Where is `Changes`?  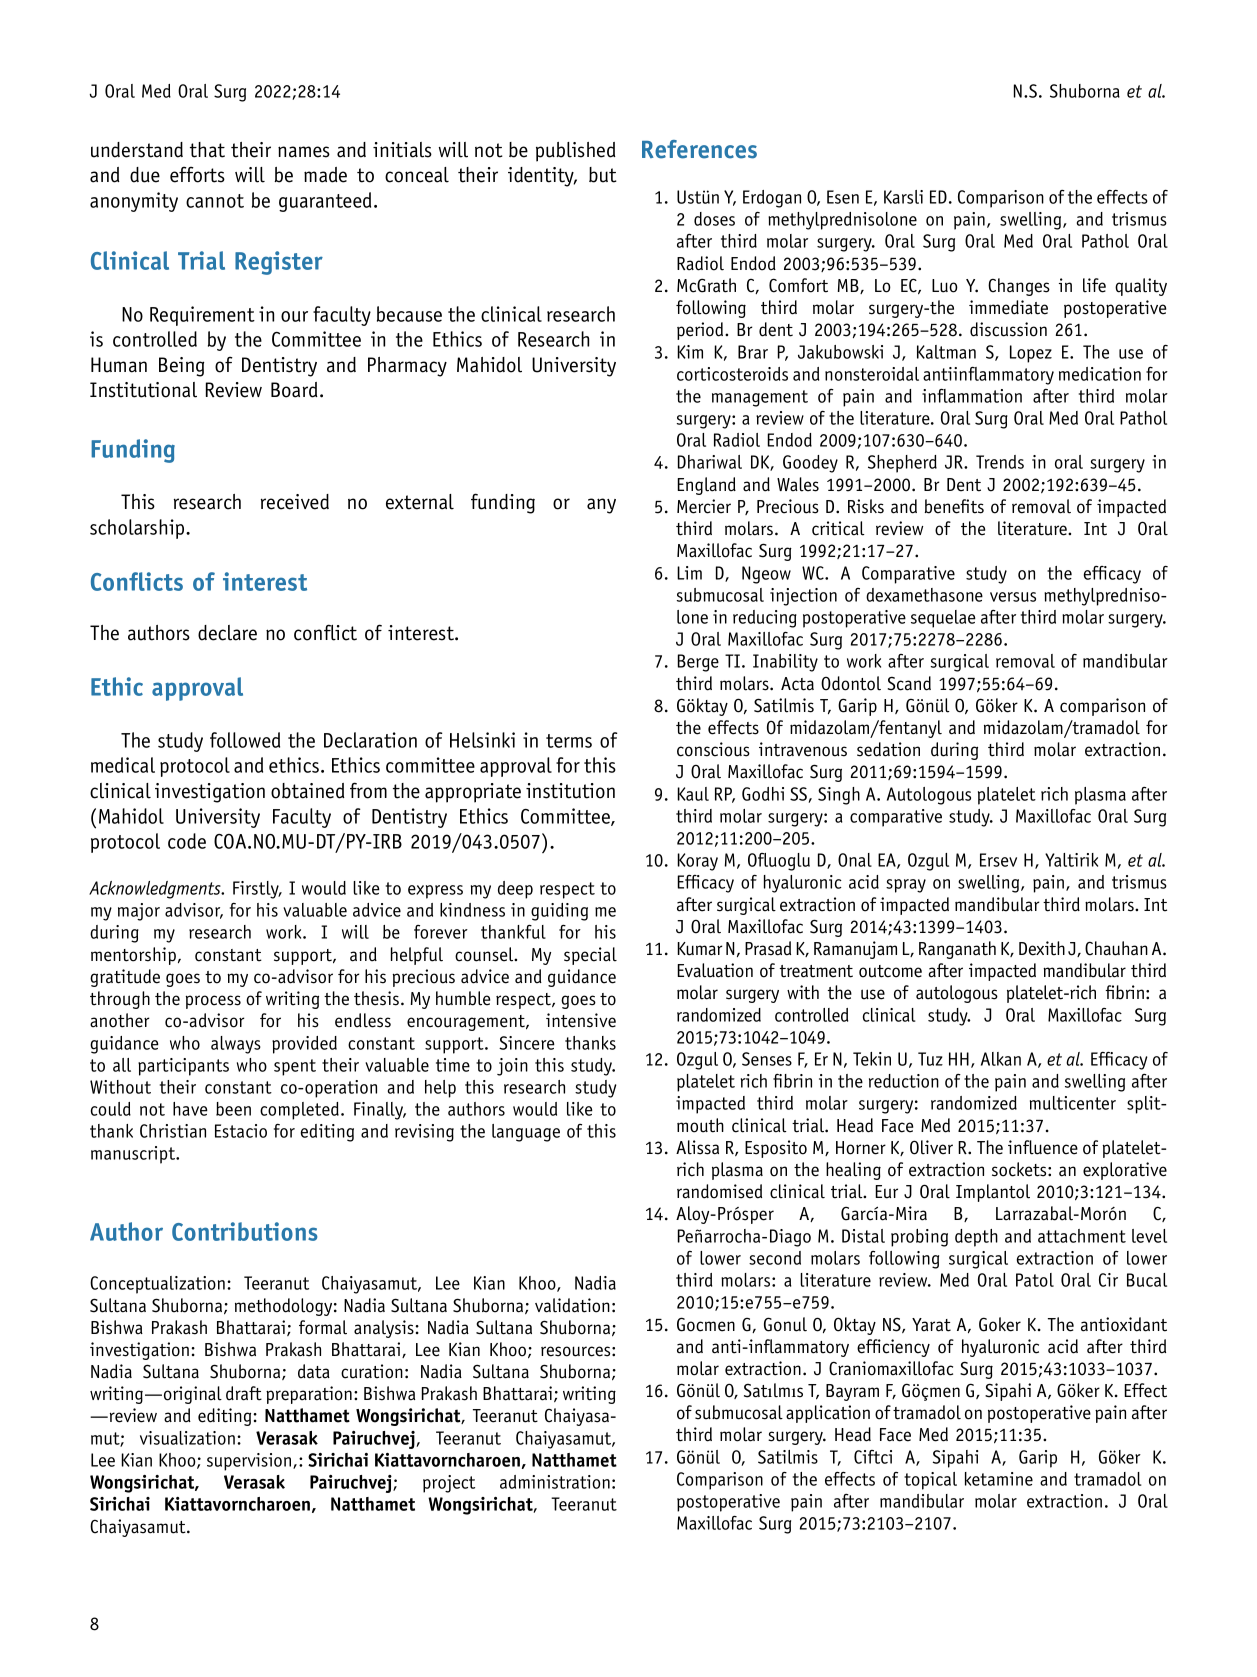
Changes is located at coordinates (1019, 287).
